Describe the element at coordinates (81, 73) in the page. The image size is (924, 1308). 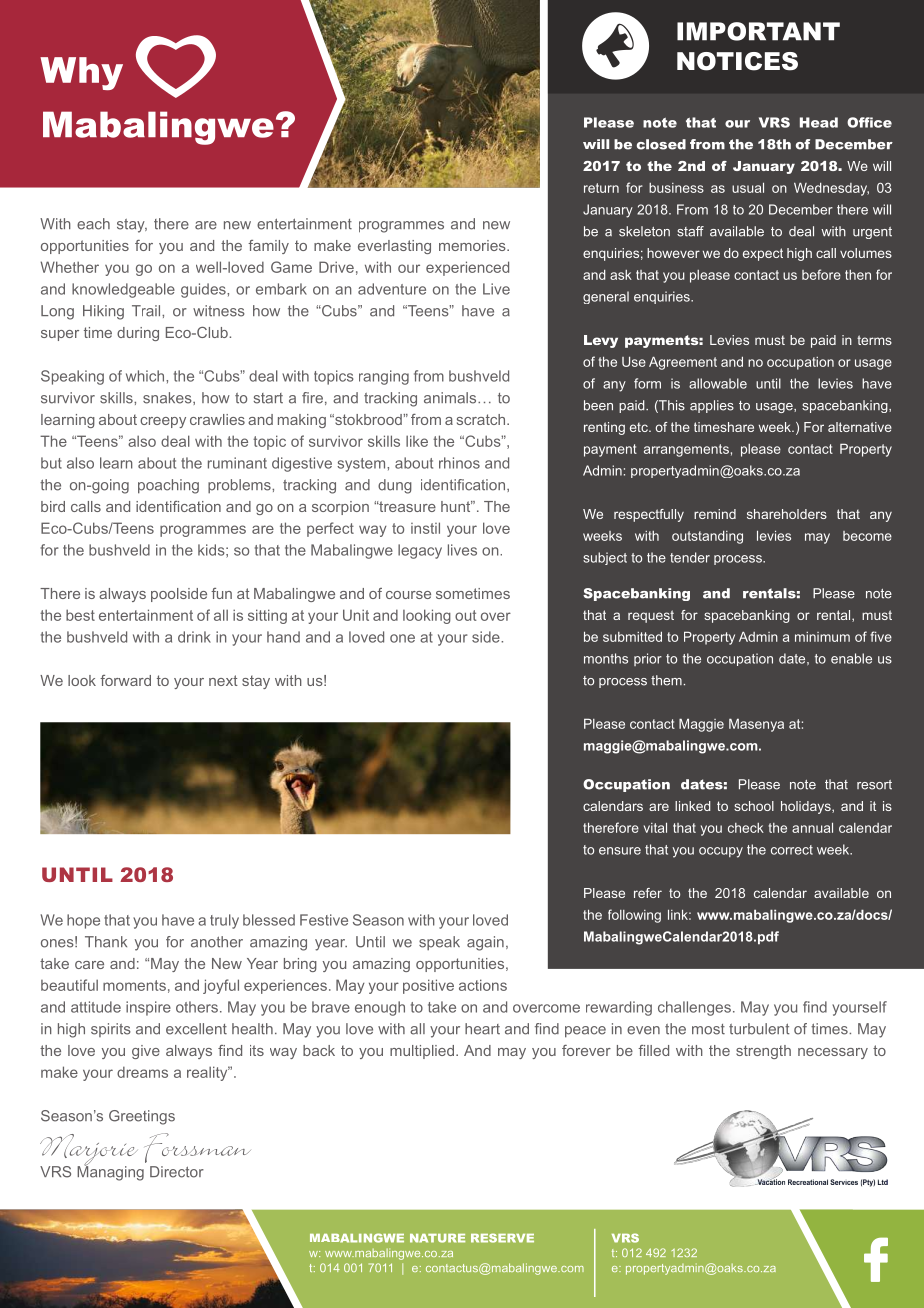
I see `Why` at that location.
